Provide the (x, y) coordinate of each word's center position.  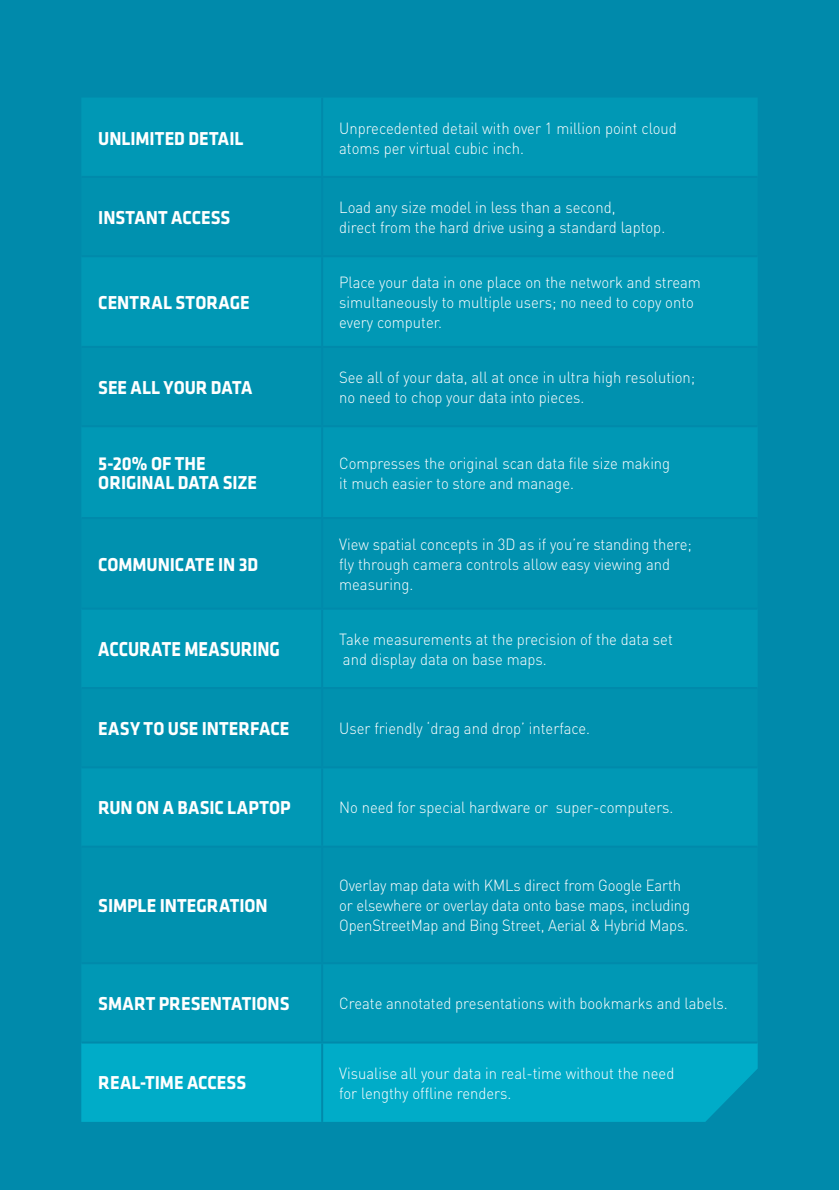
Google (620, 887)
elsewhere (389, 905)
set (663, 640)
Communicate (156, 564)
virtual (429, 148)
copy (647, 306)
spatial (395, 546)
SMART (127, 1003)
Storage (212, 302)
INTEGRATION (214, 905)
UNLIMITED (141, 138)
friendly (398, 730)
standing (621, 546)
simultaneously (388, 304)
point (621, 130)
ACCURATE (139, 649)
